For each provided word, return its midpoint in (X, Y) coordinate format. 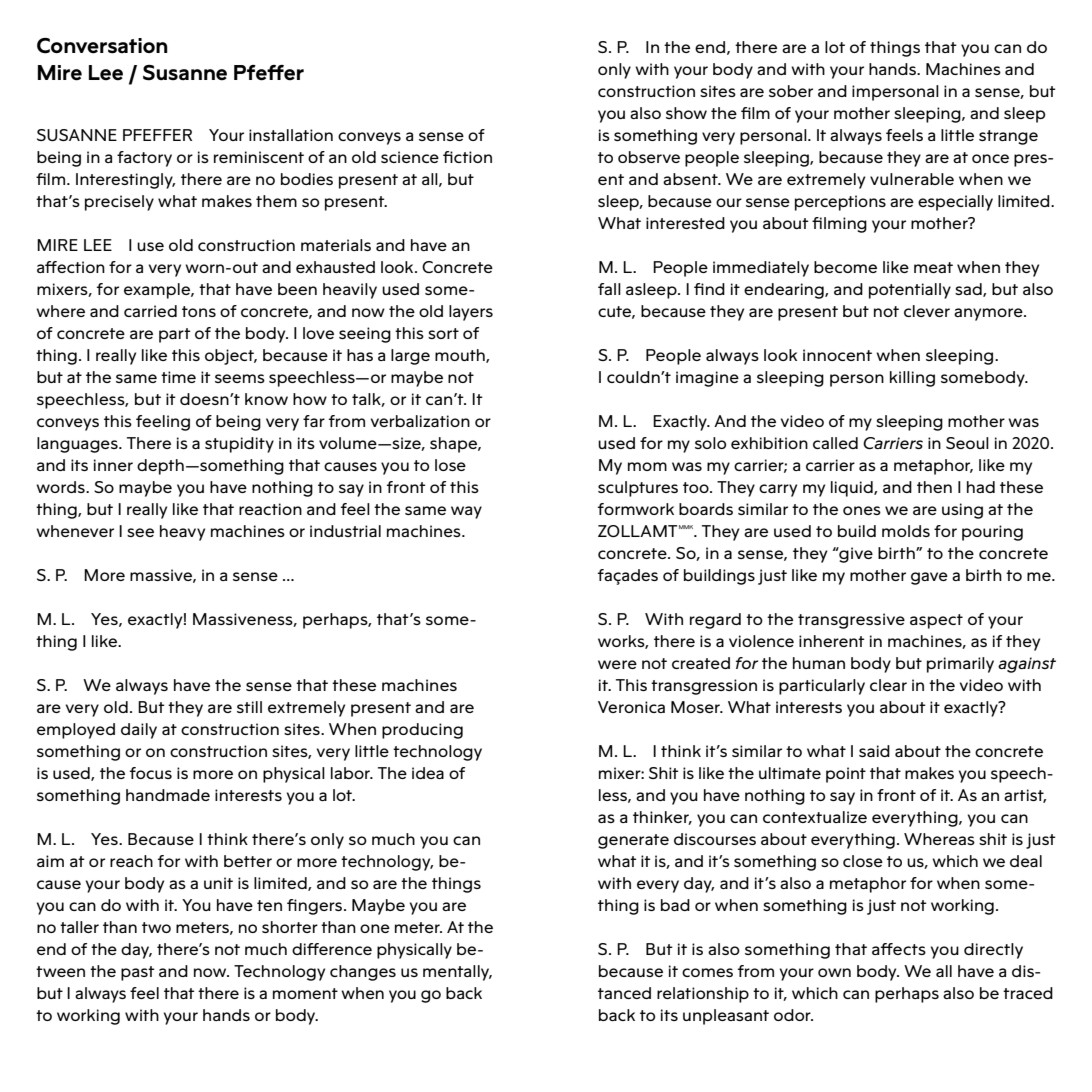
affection (71, 267)
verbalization (420, 421)
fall (609, 289)
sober (791, 91)
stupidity (239, 445)
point (846, 775)
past (138, 973)
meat (933, 267)
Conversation (102, 46)
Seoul (967, 443)
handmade (168, 795)
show (686, 113)
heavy (182, 533)
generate (633, 841)
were (617, 664)
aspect (936, 621)
